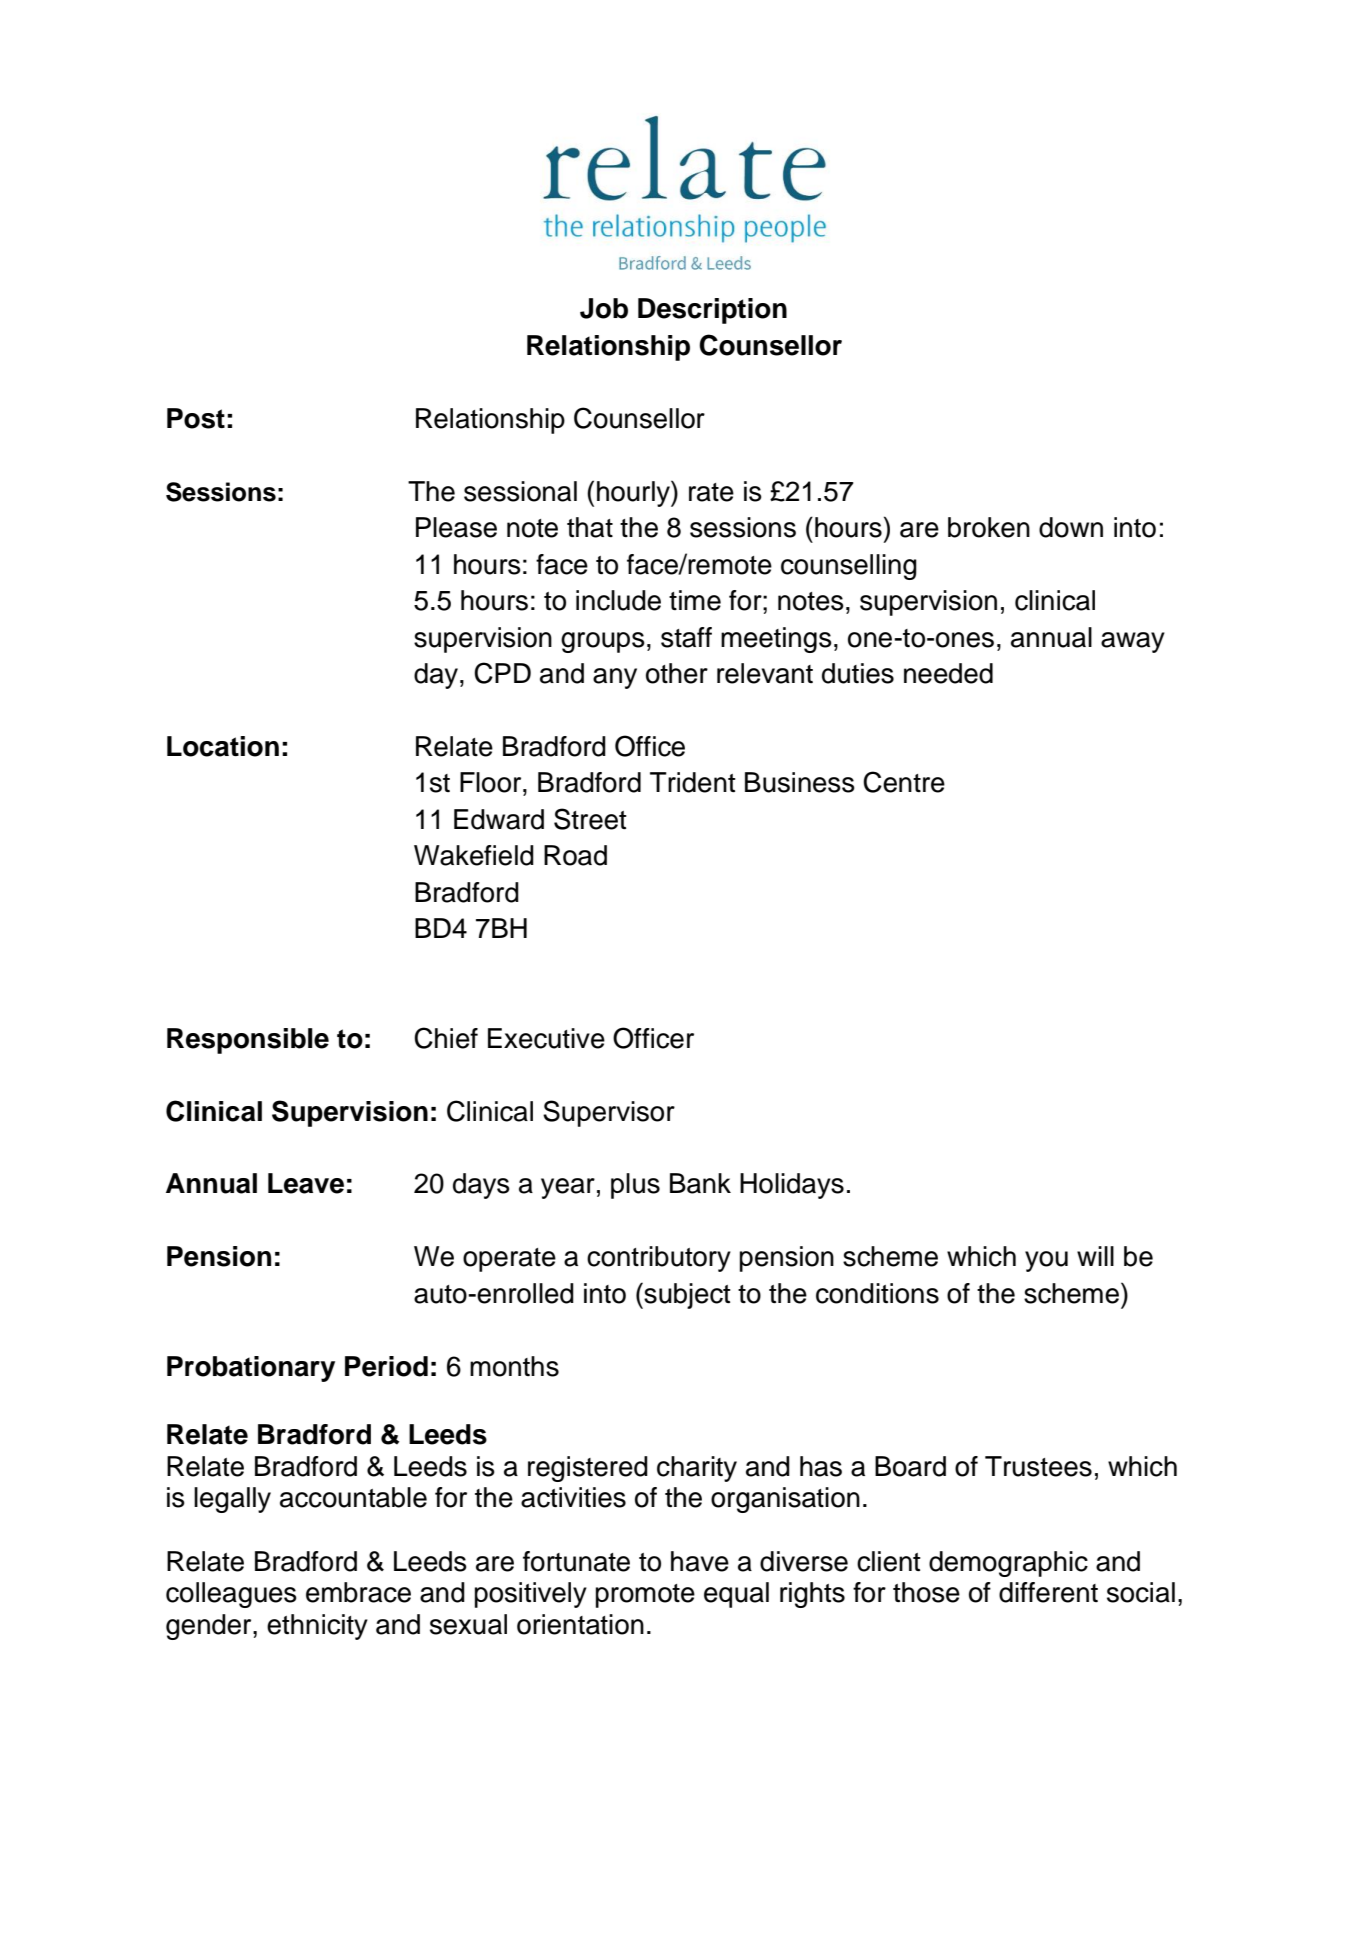 The width and height of the screenshot is (1368, 1934). I want to click on Description, so click(712, 311).
